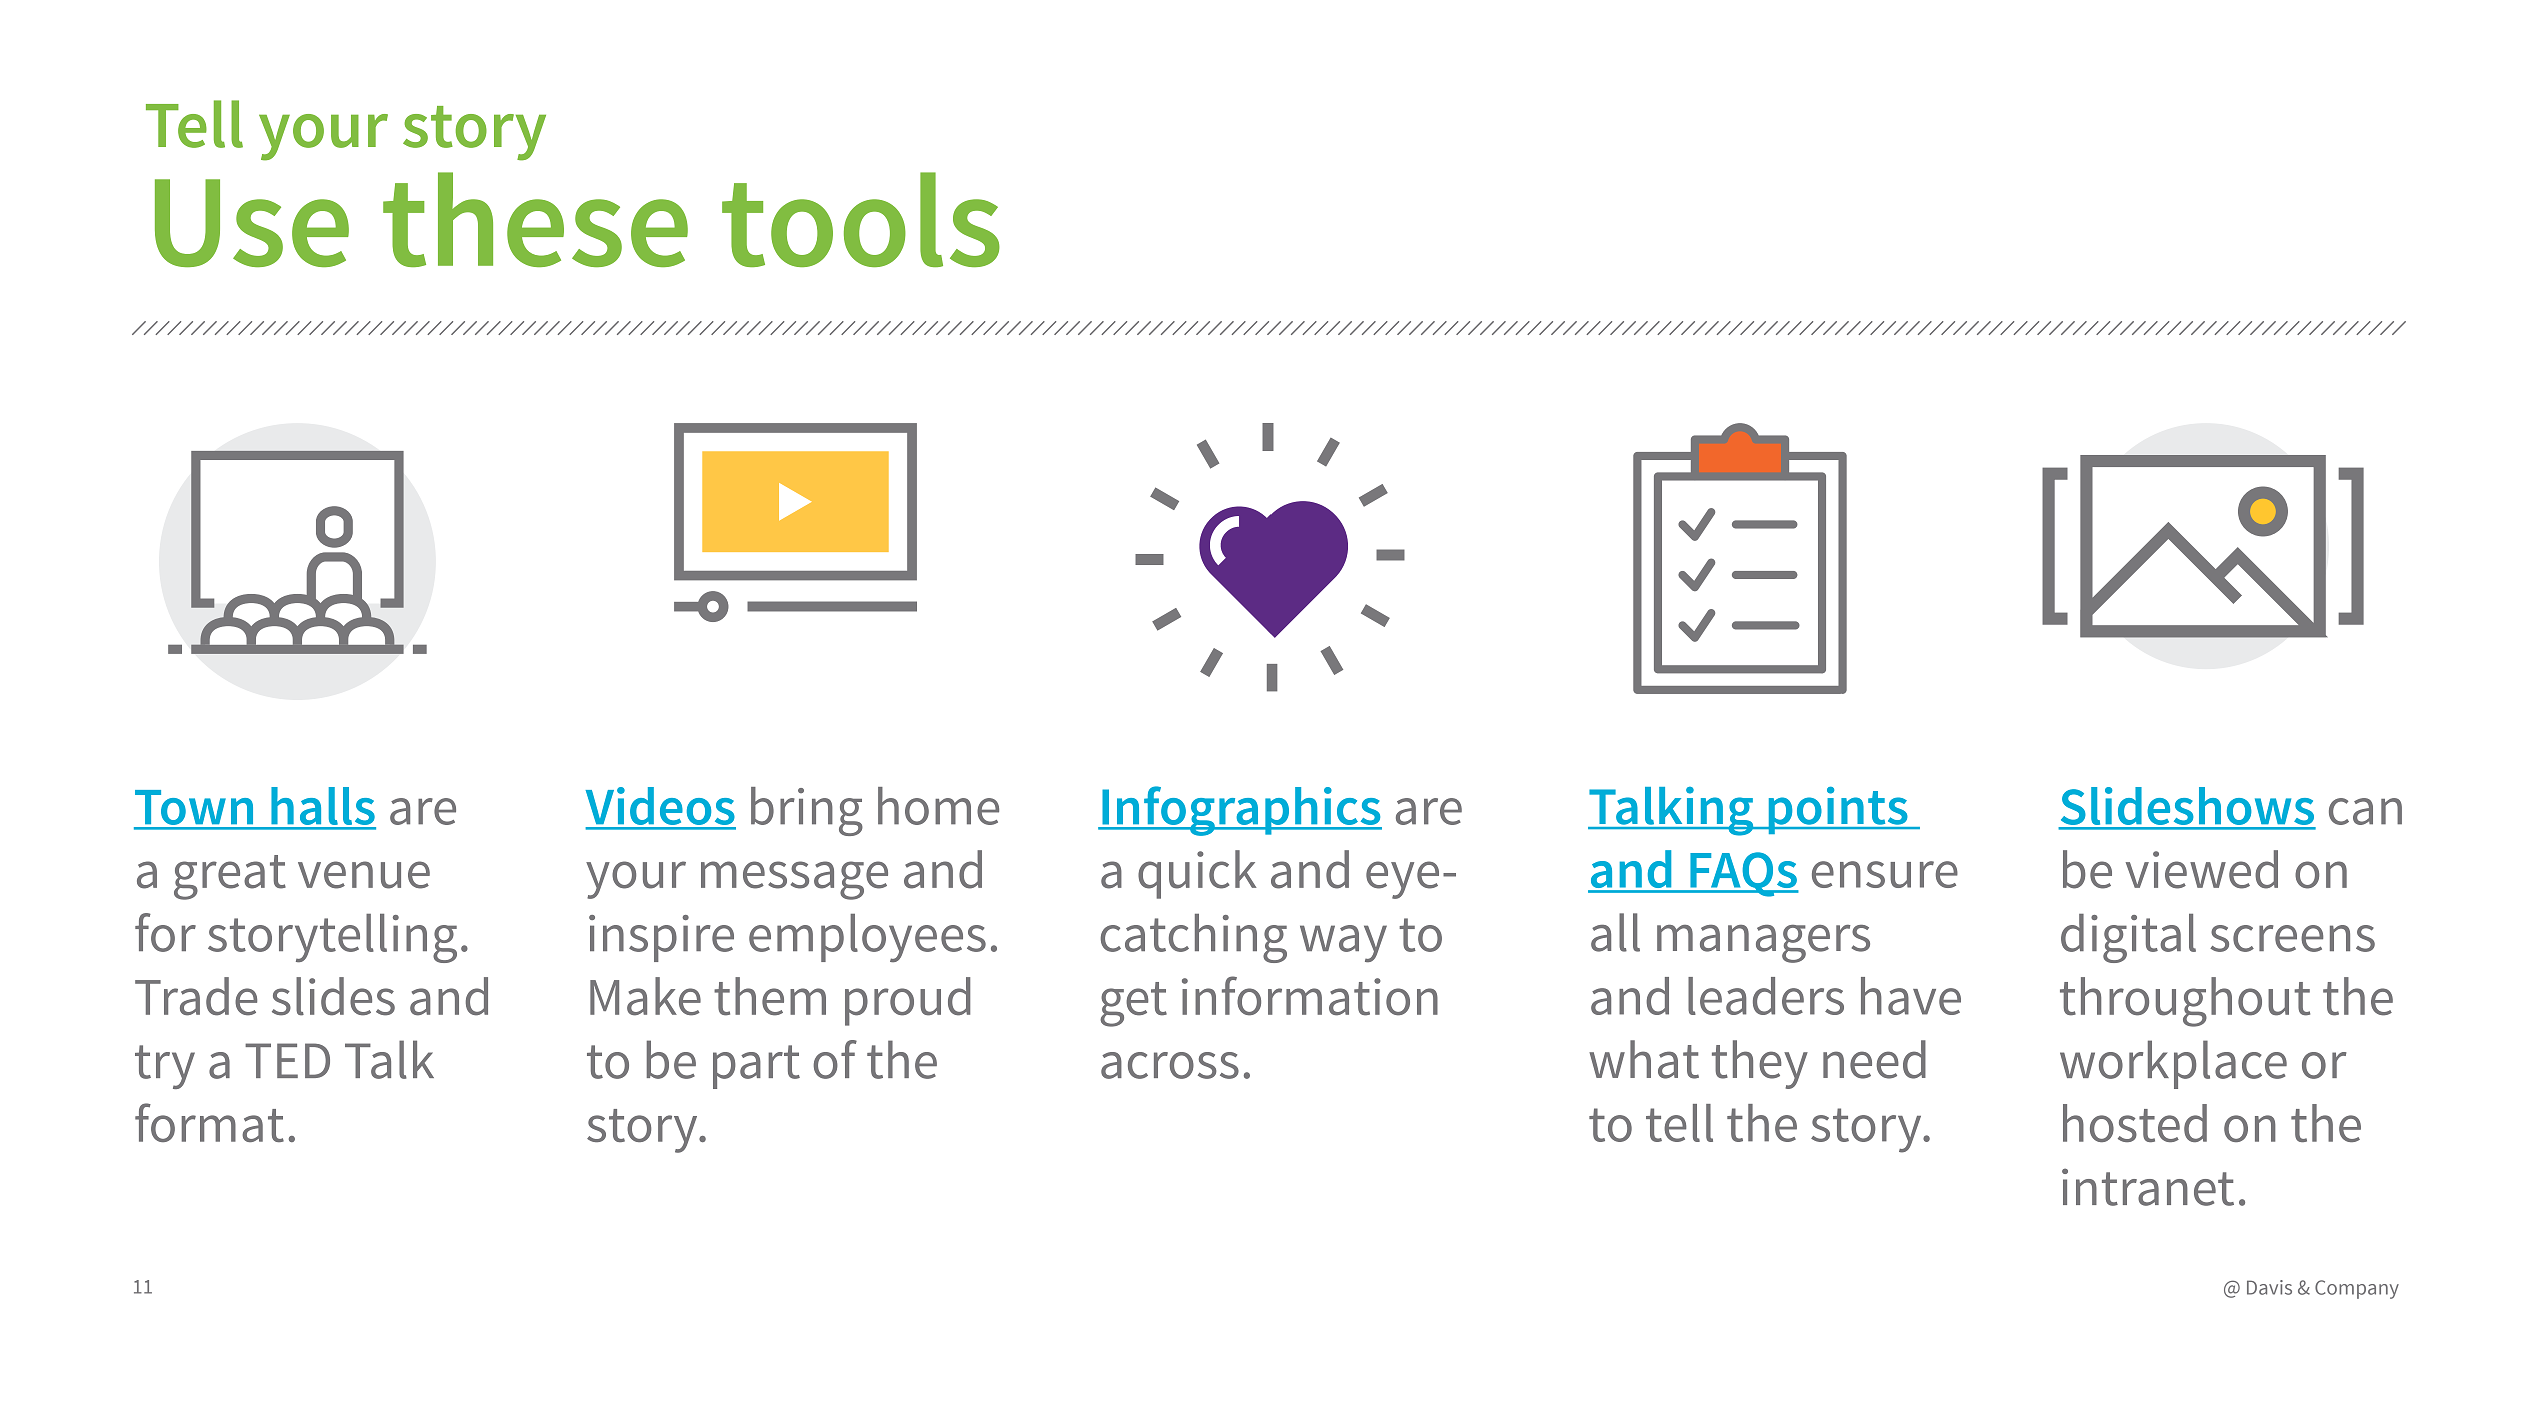 Image resolution: width=2539 pixels, height=1428 pixels. Describe the element at coordinates (165, 1067) in the image. I see `try` at that location.
